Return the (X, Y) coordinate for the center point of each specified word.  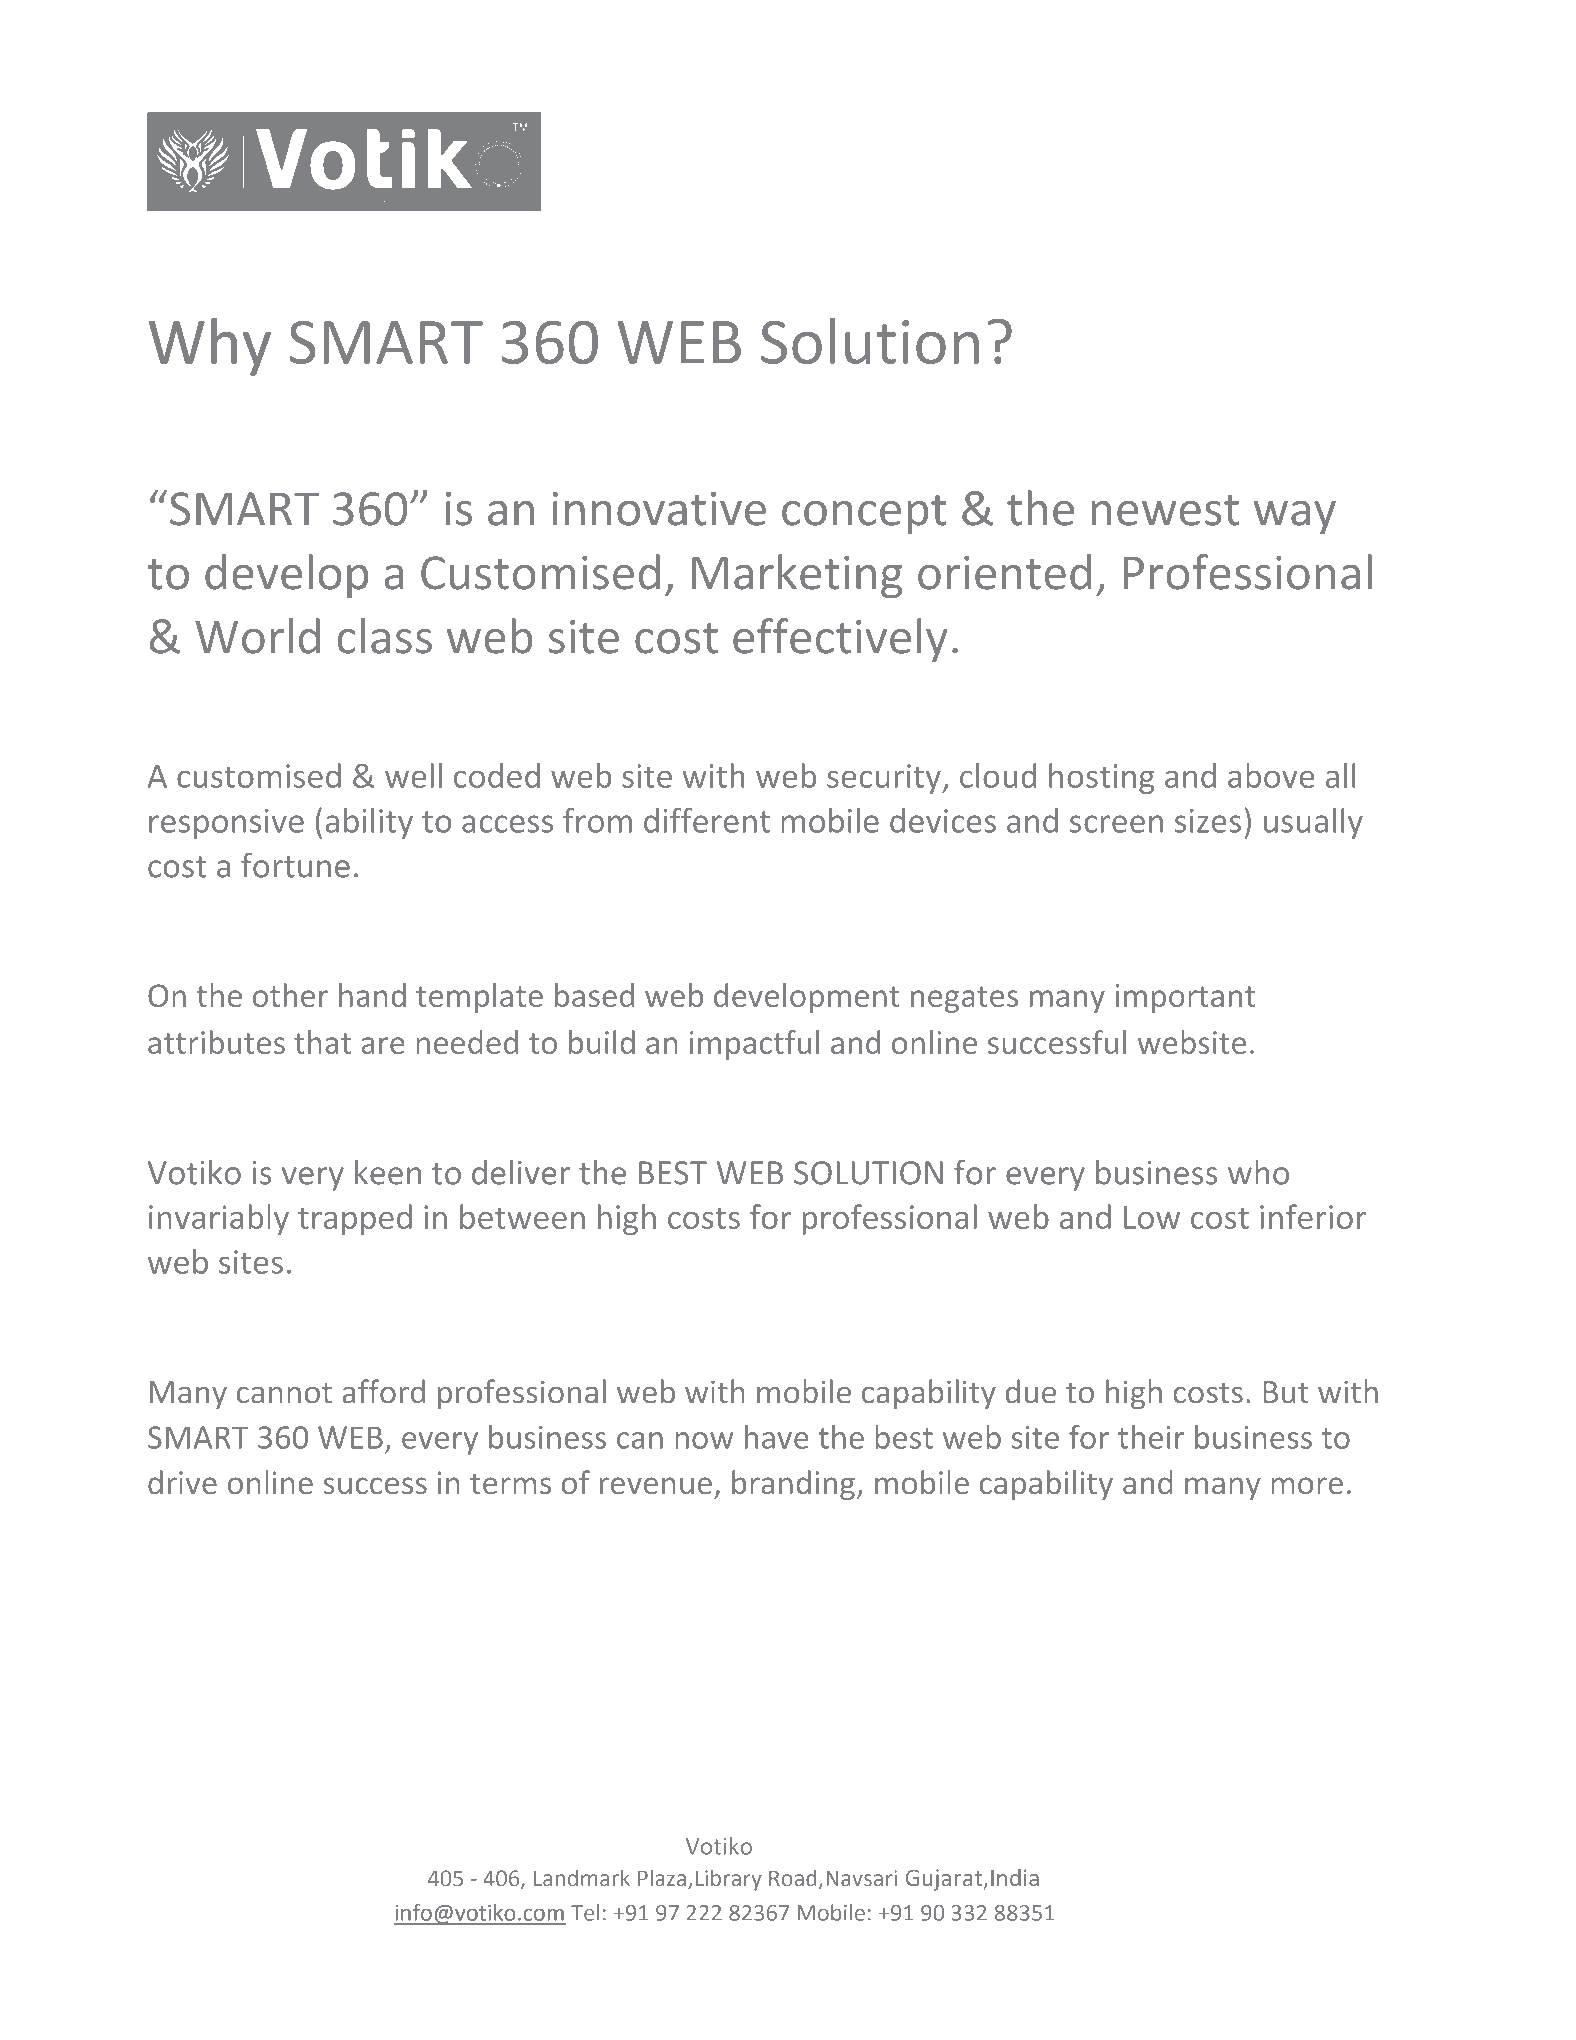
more (1307, 1485)
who (1258, 1172)
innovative (659, 509)
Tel (585, 1912)
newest (1165, 510)
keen (388, 1172)
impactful (754, 1045)
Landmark (582, 1877)
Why (210, 347)
